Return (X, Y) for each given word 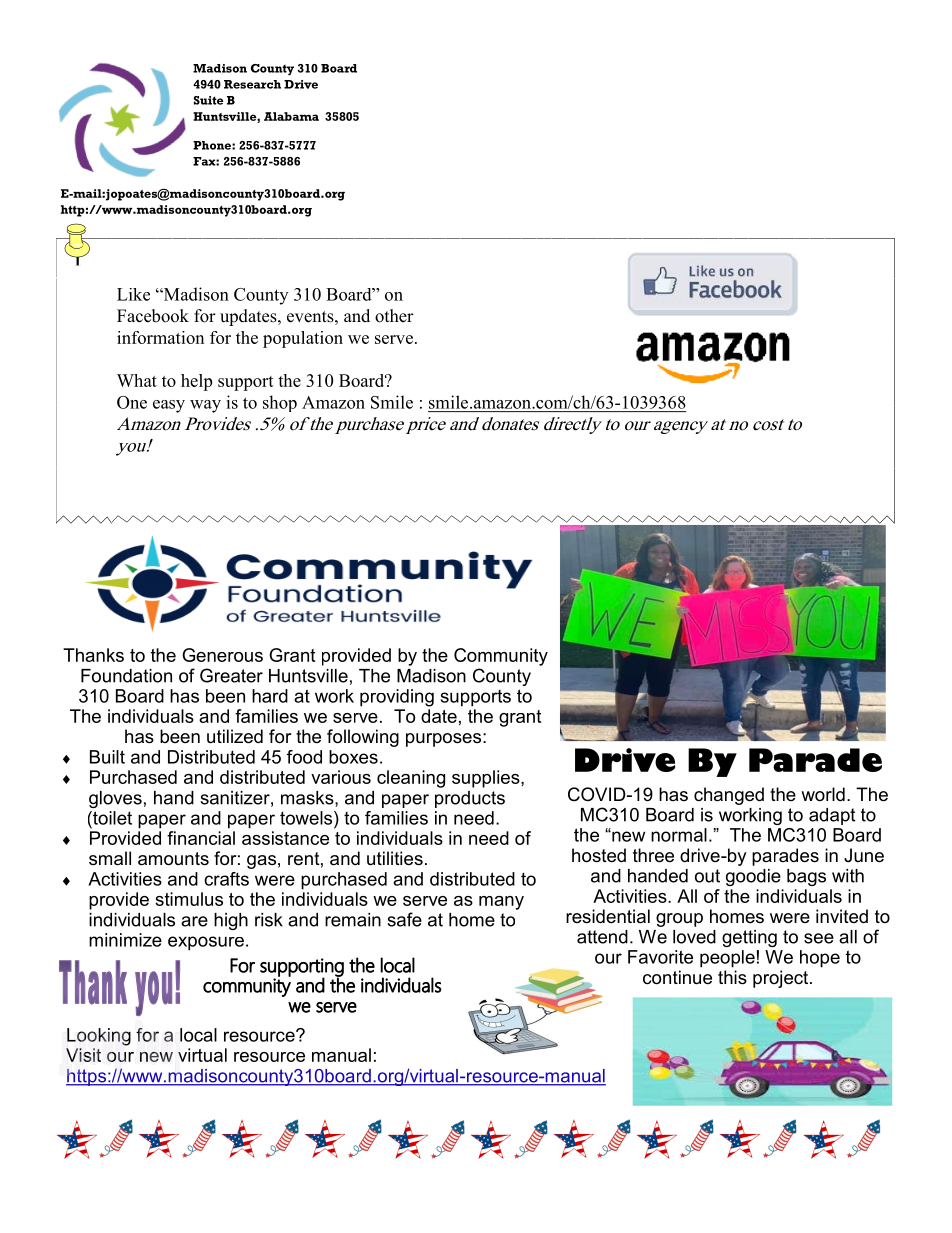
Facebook (153, 316)
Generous (222, 655)
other (394, 316)
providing (397, 698)
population (303, 339)
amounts (173, 859)
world (823, 794)
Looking (99, 1037)
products (470, 799)
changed (729, 796)
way (205, 406)
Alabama (291, 116)
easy (169, 406)
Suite (209, 100)
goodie (753, 877)
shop (280, 403)
